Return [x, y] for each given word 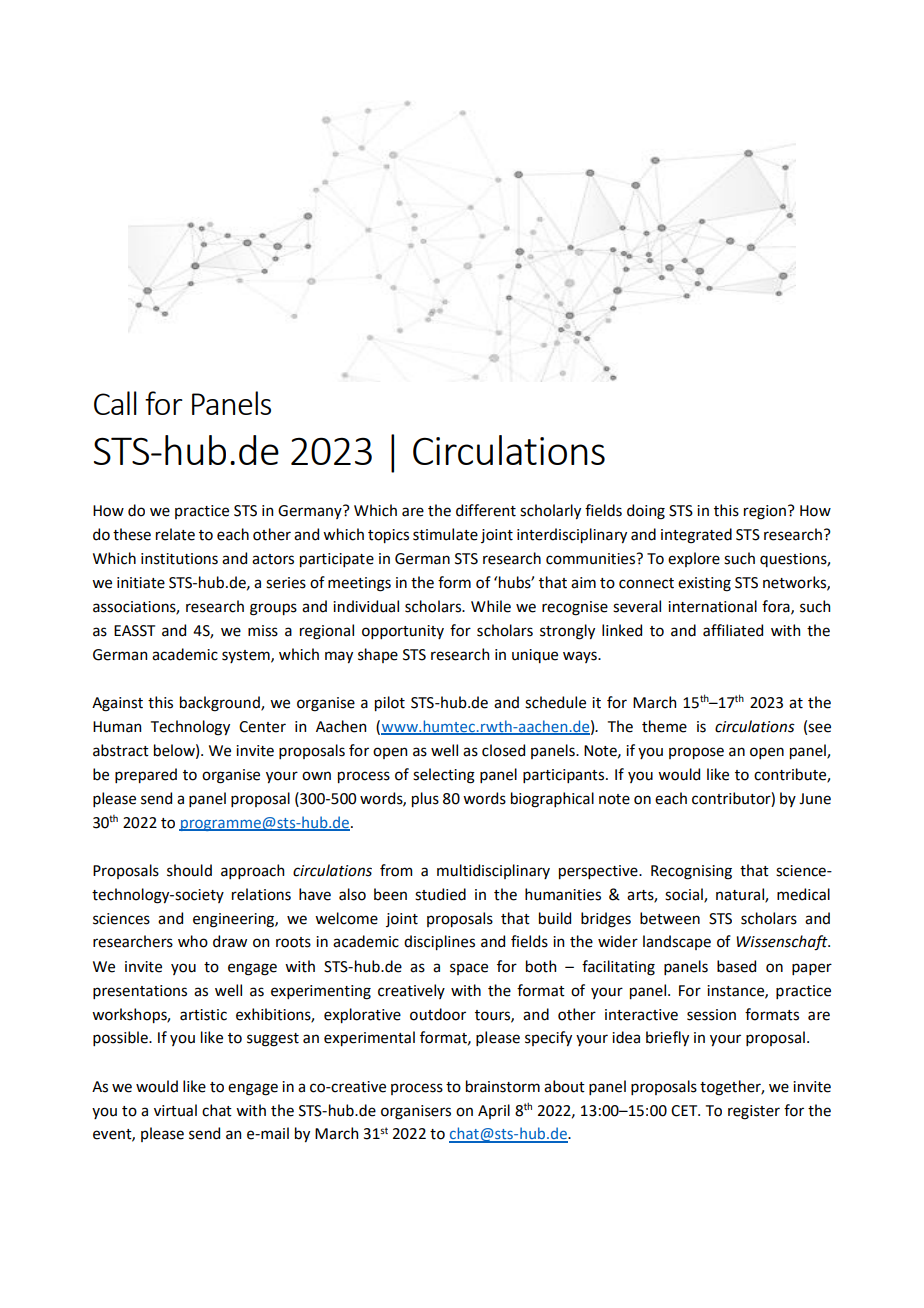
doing [646, 512]
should [189, 870]
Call [115, 403]
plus [425, 799]
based [736, 966]
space [469, 969]
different [486, 510]
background [221, 704]
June [815, 799]
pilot [390, 703]
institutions [179, 559]
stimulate [445, 534]
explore [694, 559]
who [193, 941]
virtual [175, 1110]
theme [664, 726]
